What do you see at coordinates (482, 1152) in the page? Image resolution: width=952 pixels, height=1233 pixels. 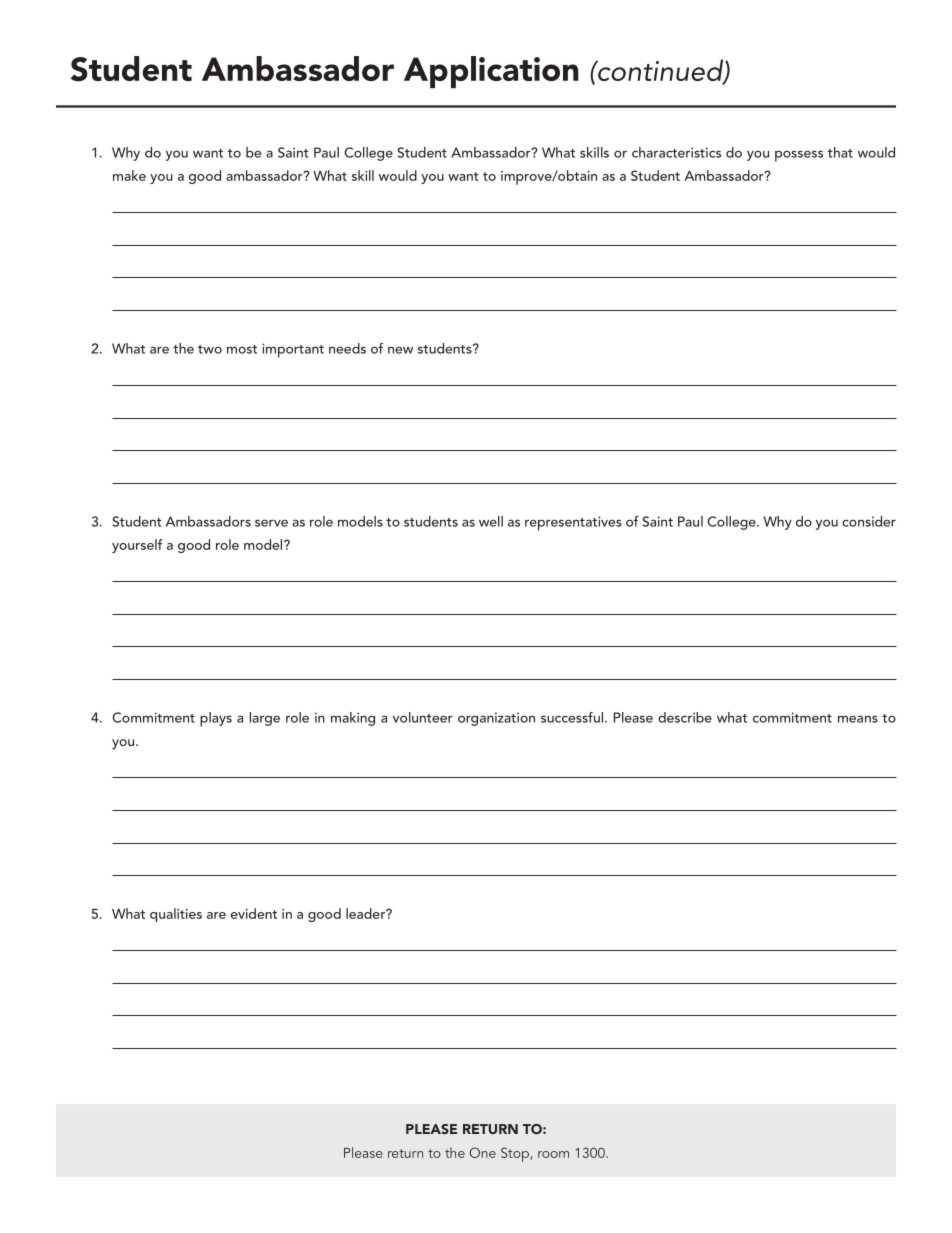 I see `One` at bounding box center [482, 1152].
